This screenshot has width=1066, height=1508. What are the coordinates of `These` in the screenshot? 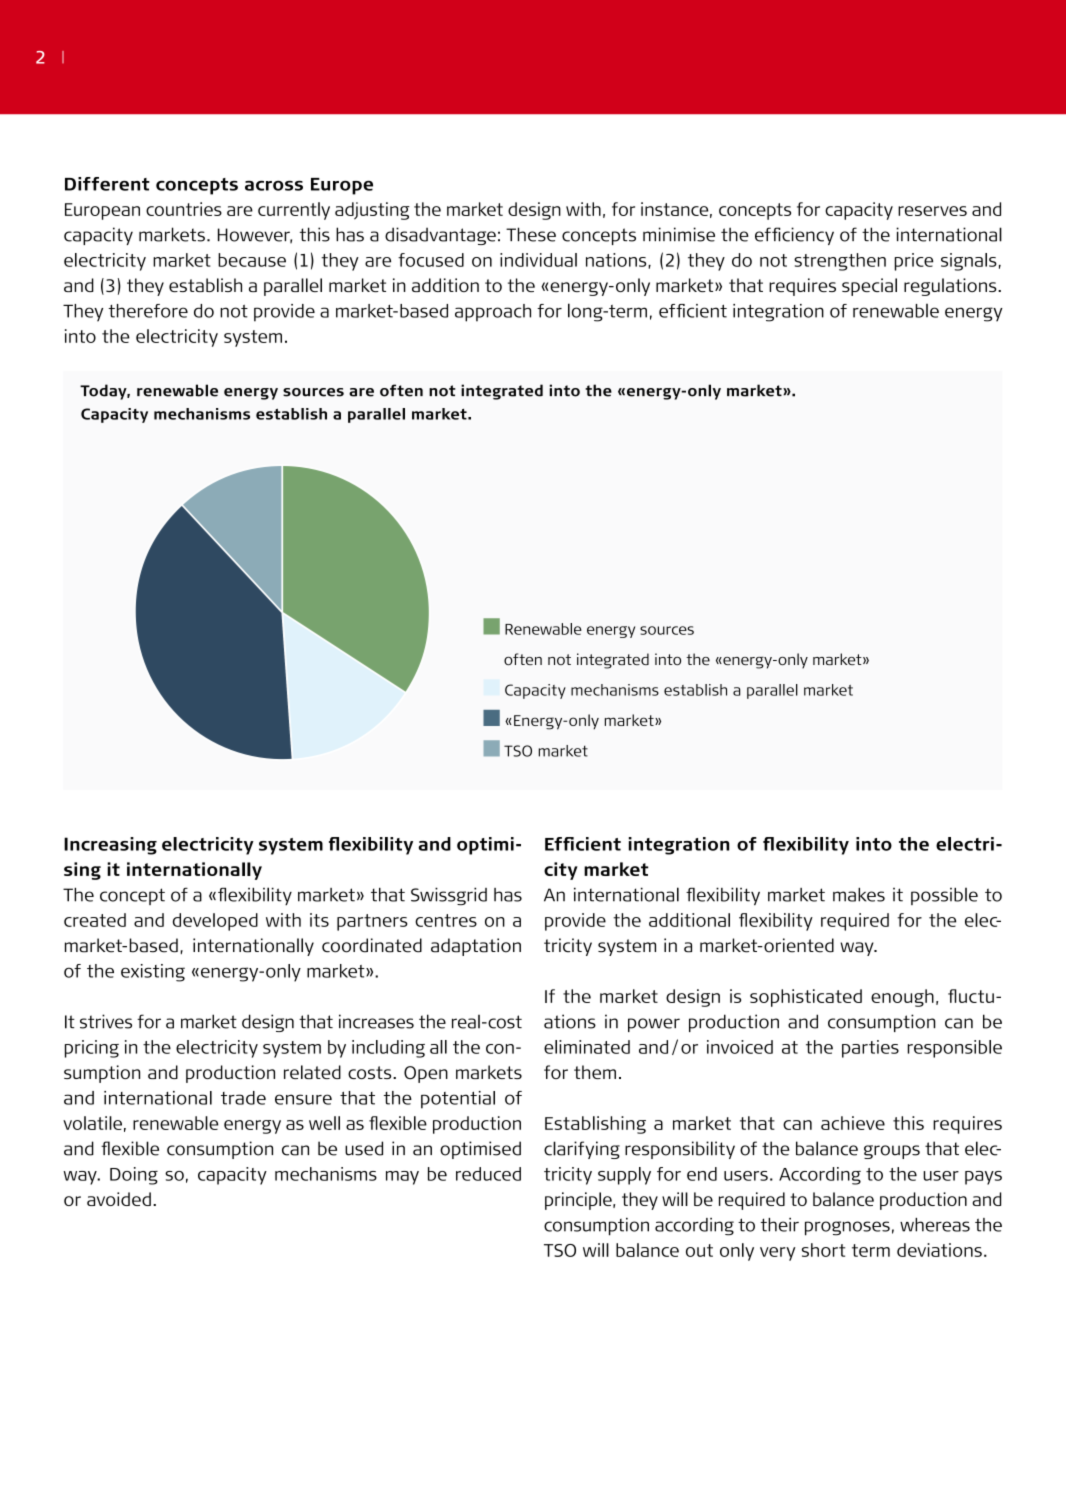 It's located at (531, 234).
